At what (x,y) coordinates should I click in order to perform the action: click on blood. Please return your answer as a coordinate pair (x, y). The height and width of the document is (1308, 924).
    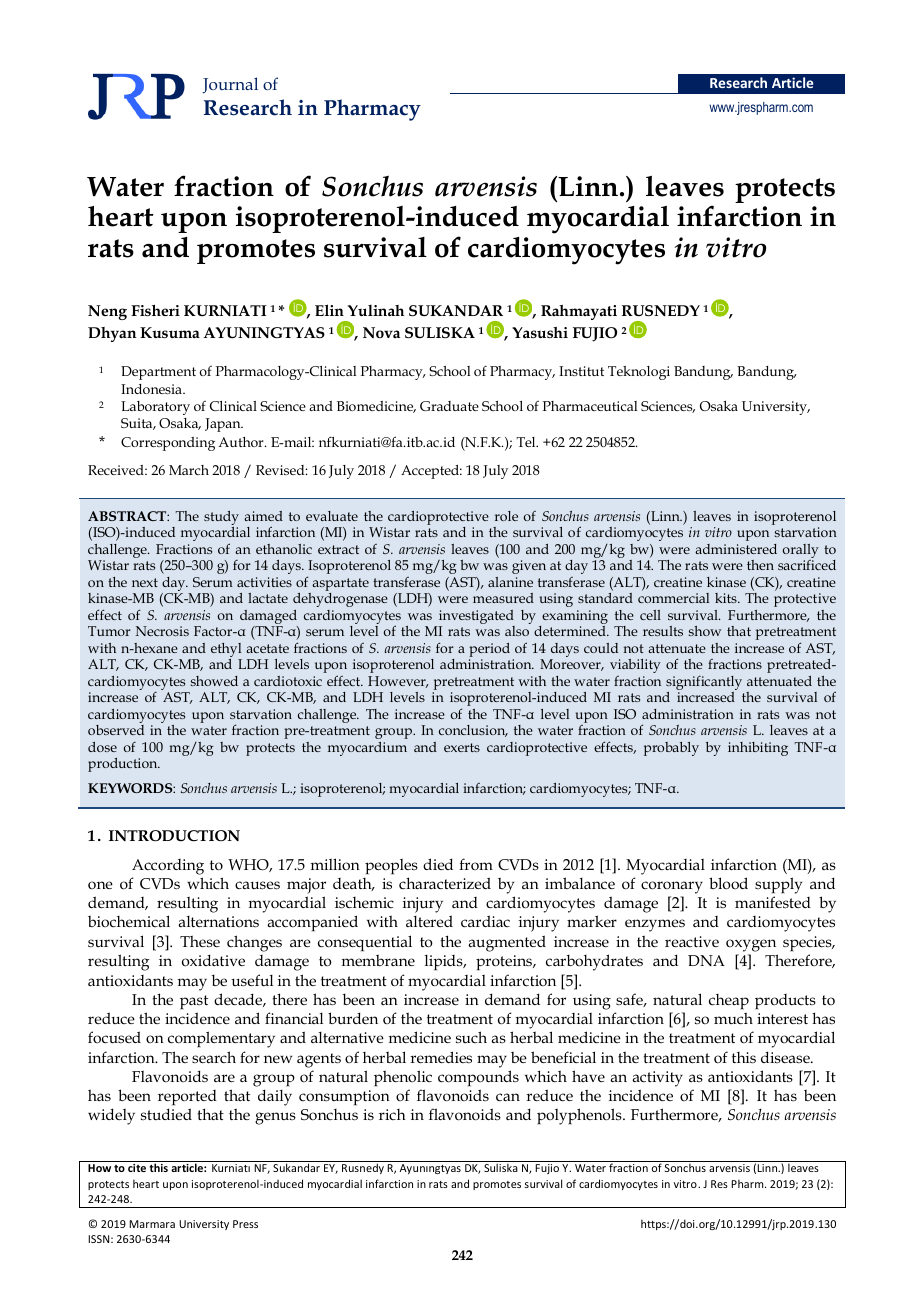
    Looking at the image, I should click on (728, 883).
